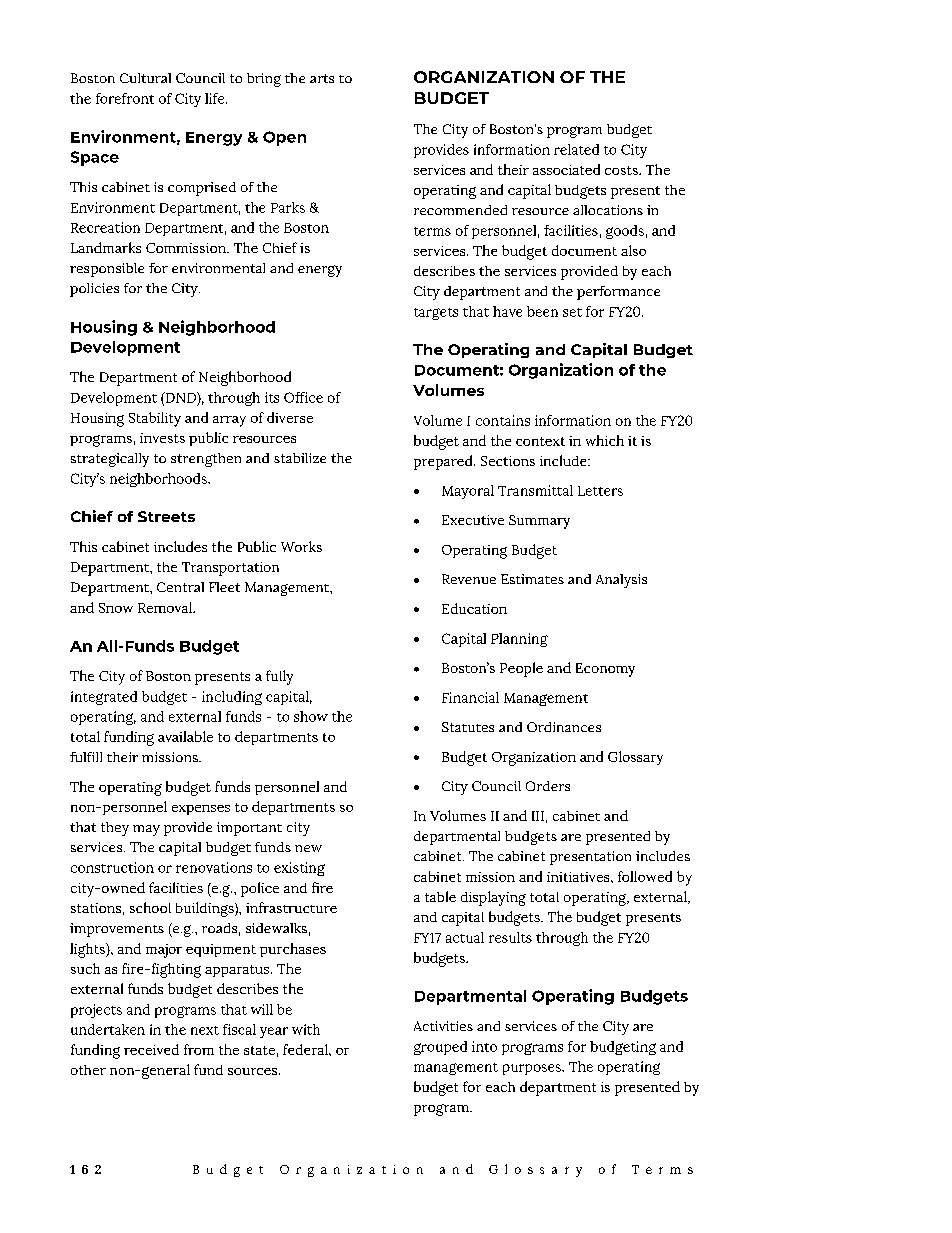 The width and height of the screenshot is (952, 1233). Describe the element at coordinates (300, 458) in the screenshot. I see `stabilize` at that location.
